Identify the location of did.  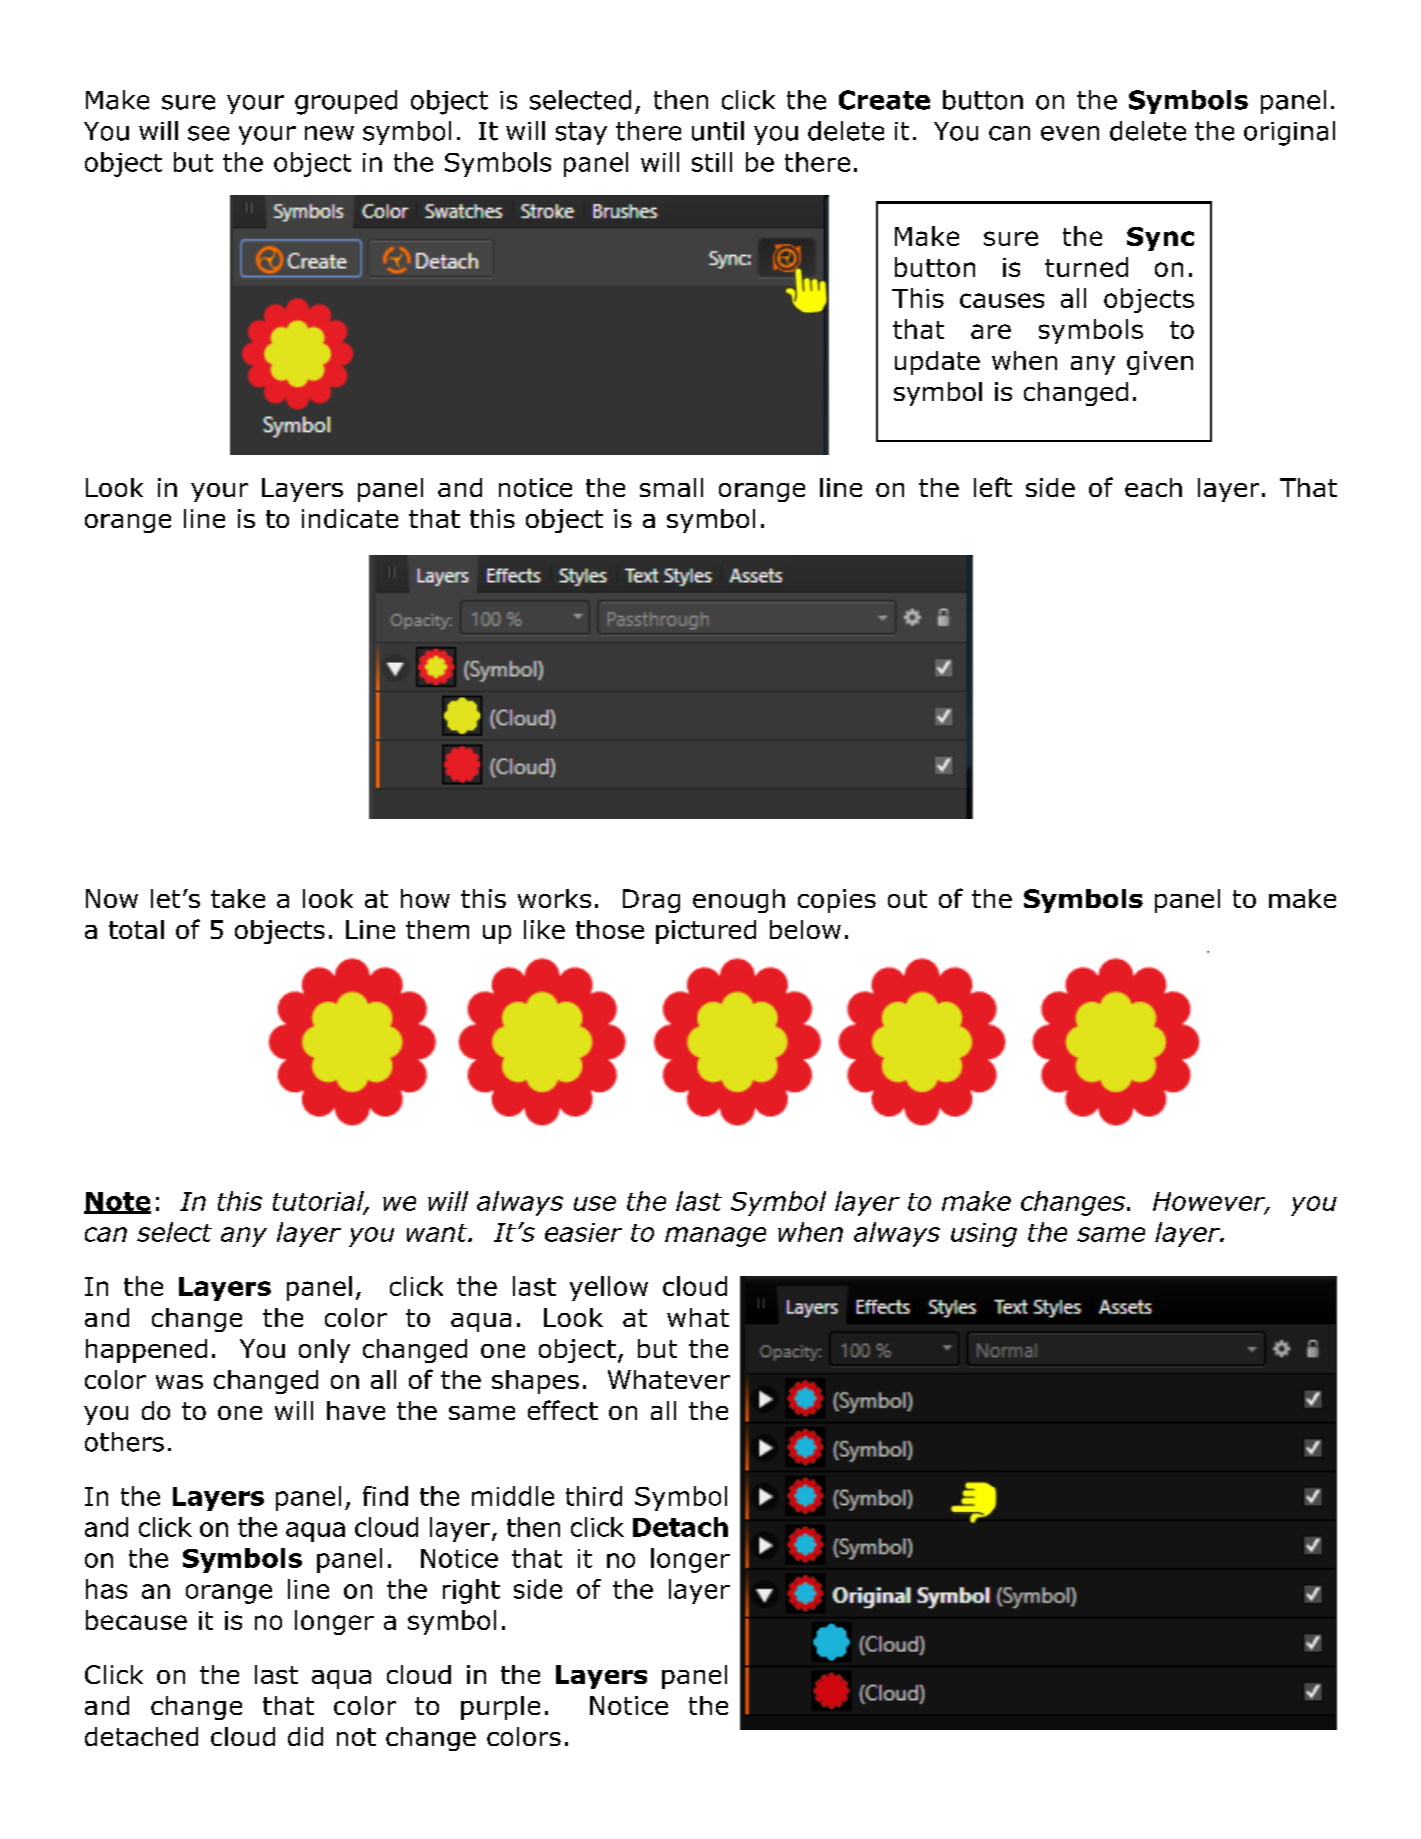
(305, 1736).
